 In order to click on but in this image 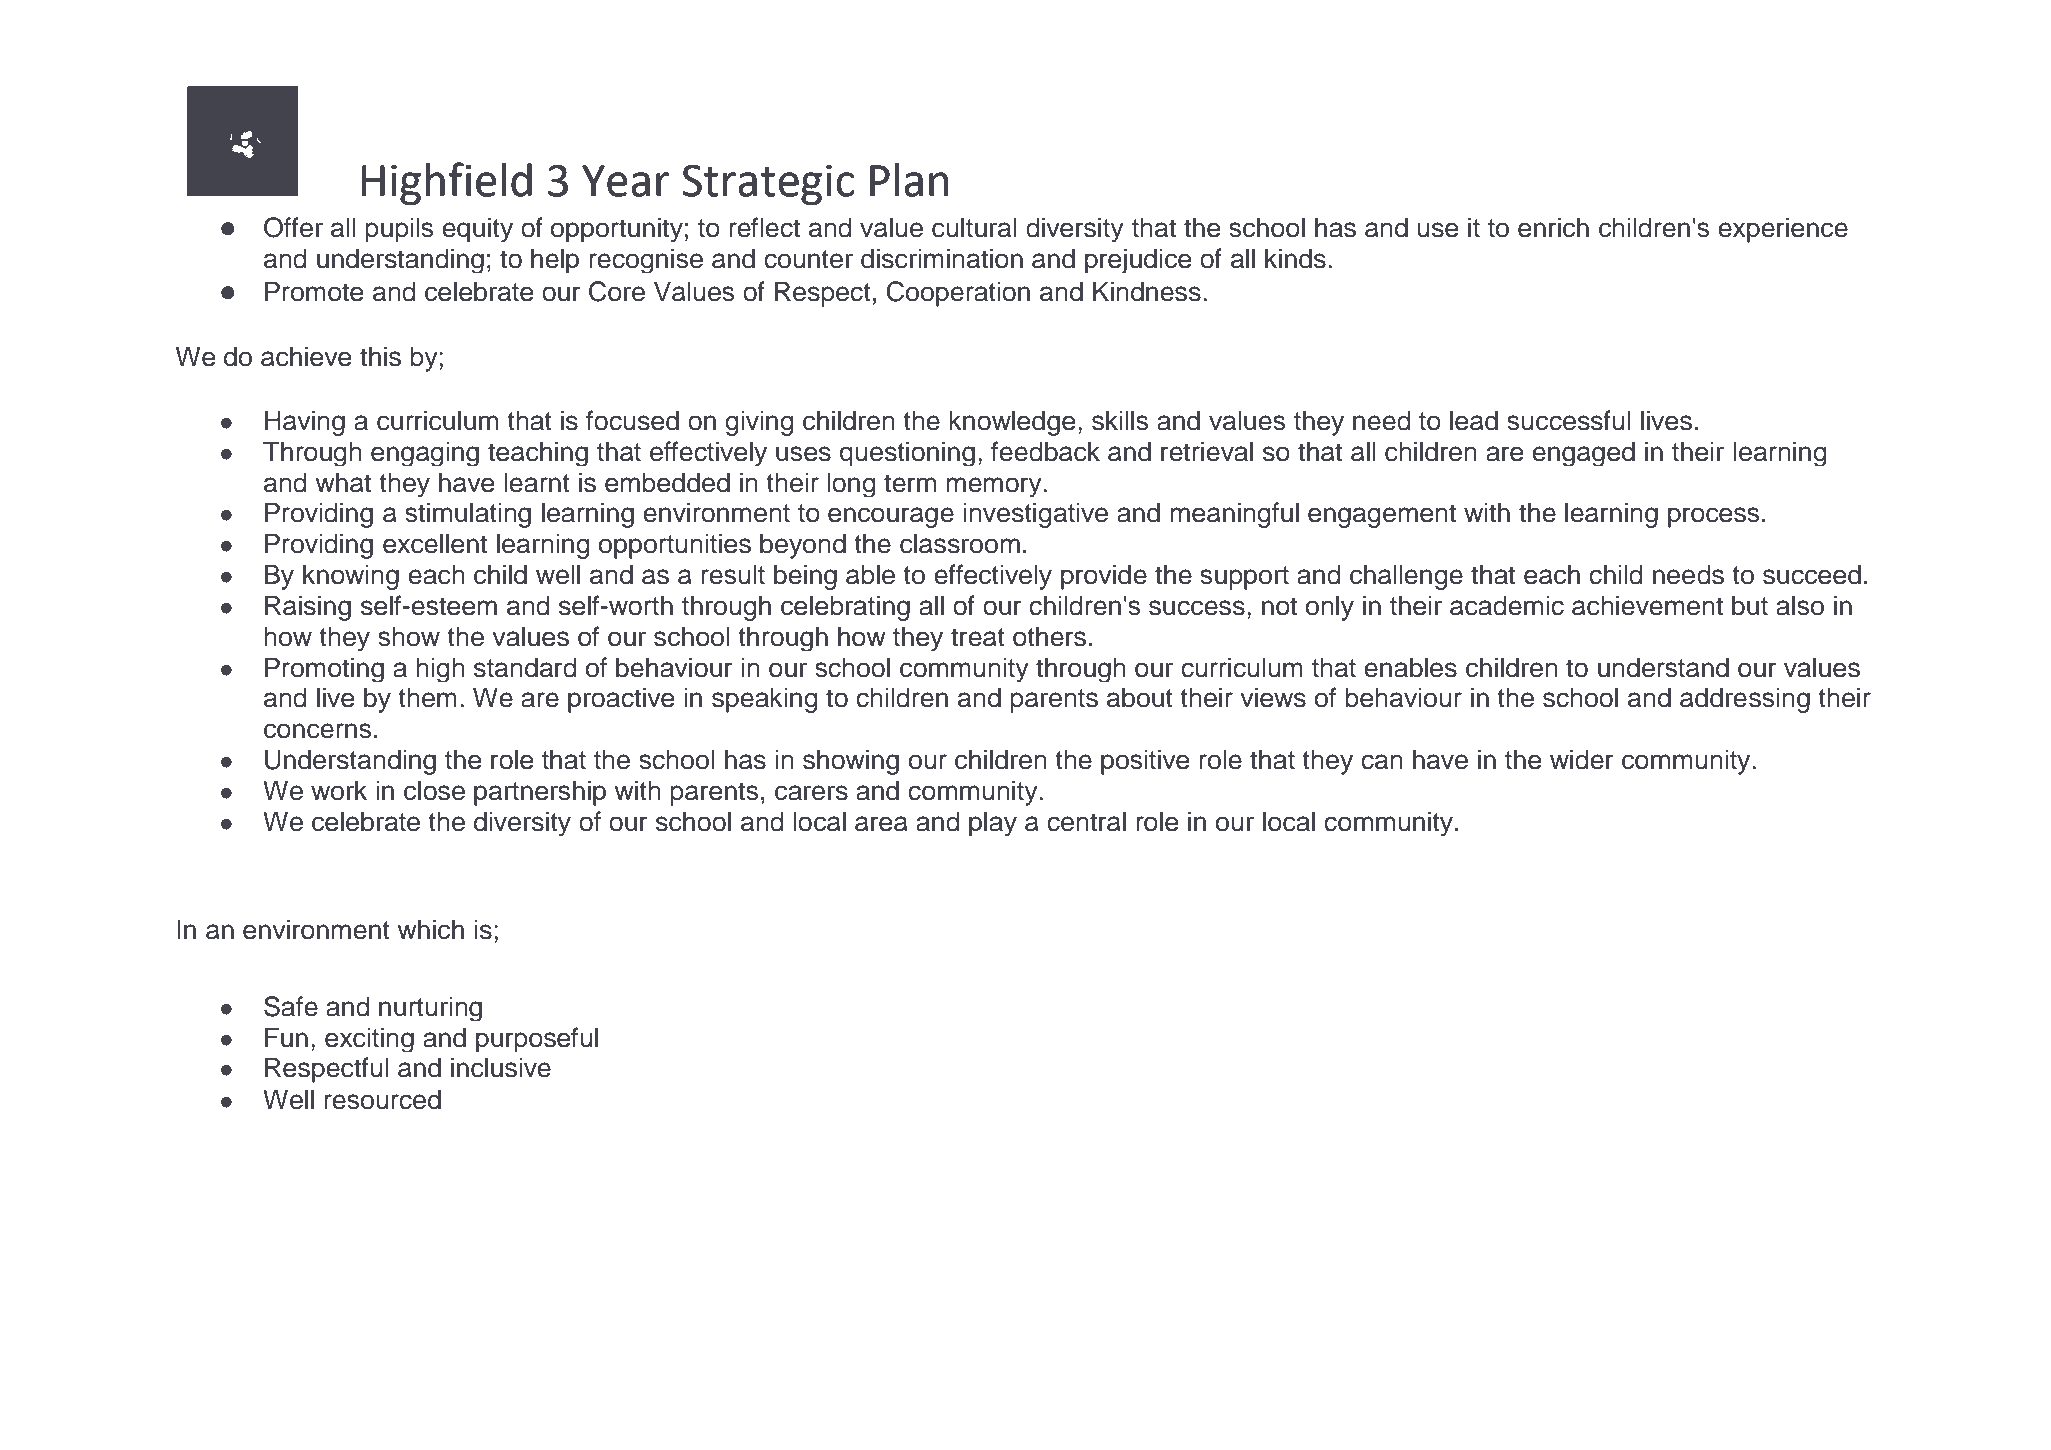, I will do `click(1750, 605)`.
